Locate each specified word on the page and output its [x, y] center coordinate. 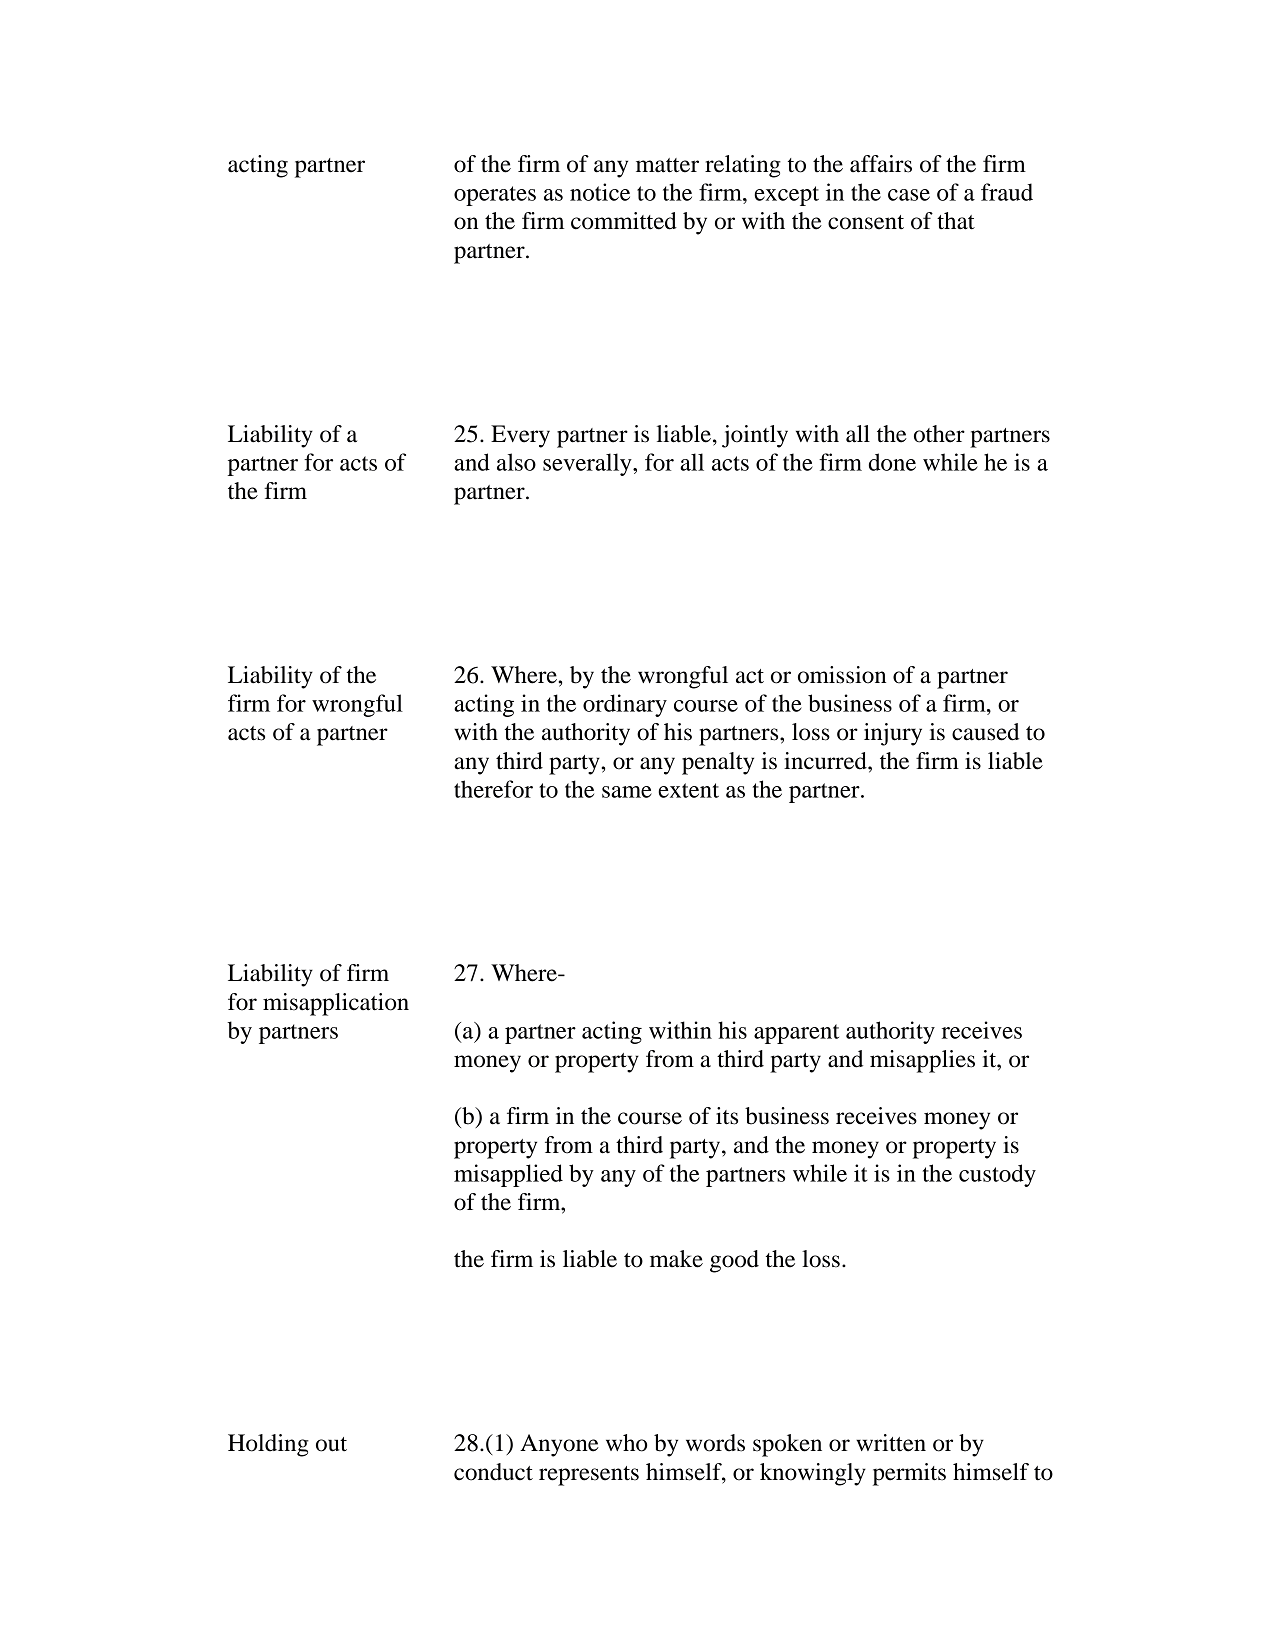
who [626, 1443]
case [909, 195]
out [331, 1444]
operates [495, 196]
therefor [493, 789]
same [627, 792]
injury [893, 734]
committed [624, 221]
